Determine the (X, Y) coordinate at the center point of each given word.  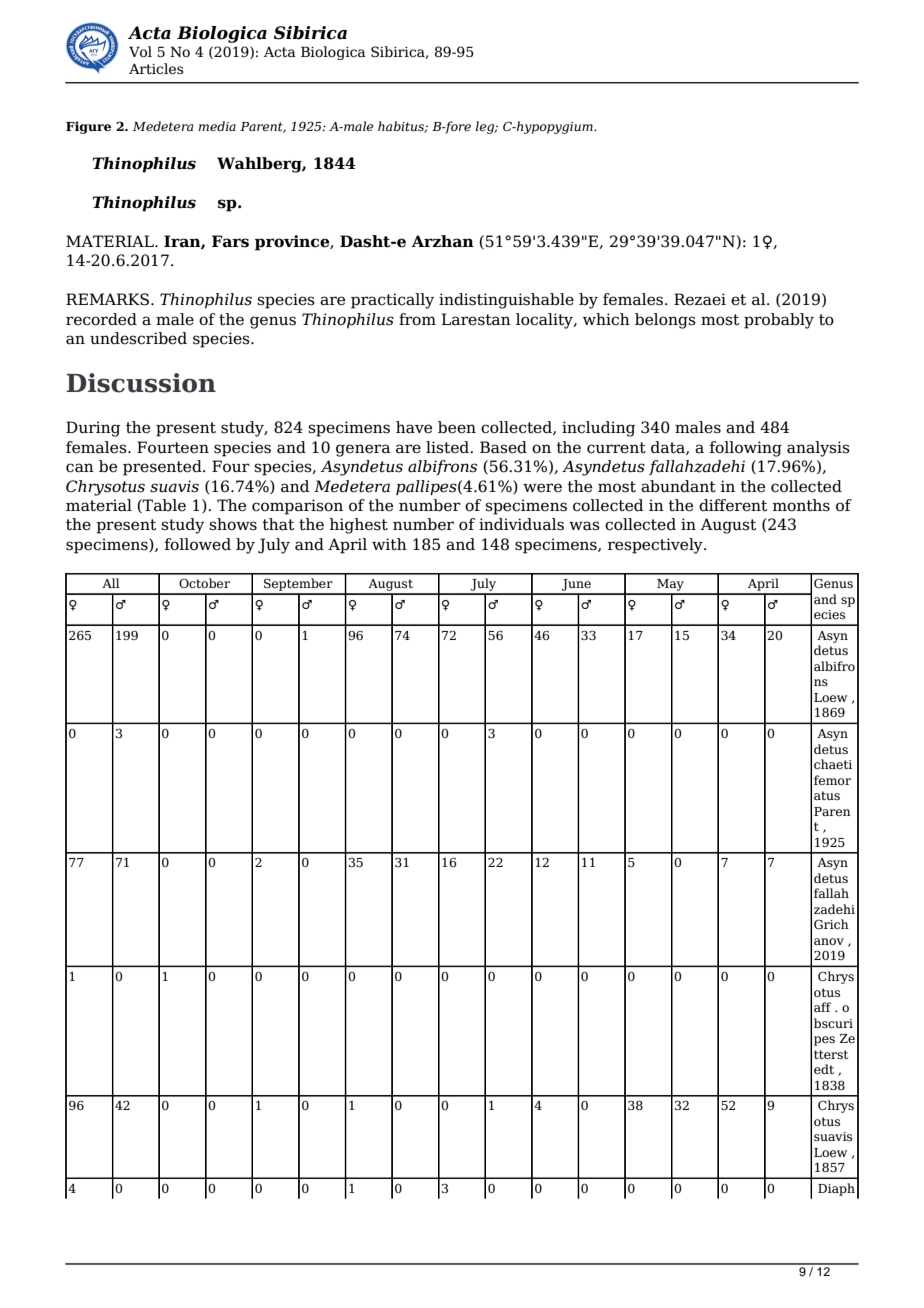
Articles (156, 69)
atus (827, 795)
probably (779, 321)
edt (824, 1069)
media (217, 126)
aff (822, 1007)
